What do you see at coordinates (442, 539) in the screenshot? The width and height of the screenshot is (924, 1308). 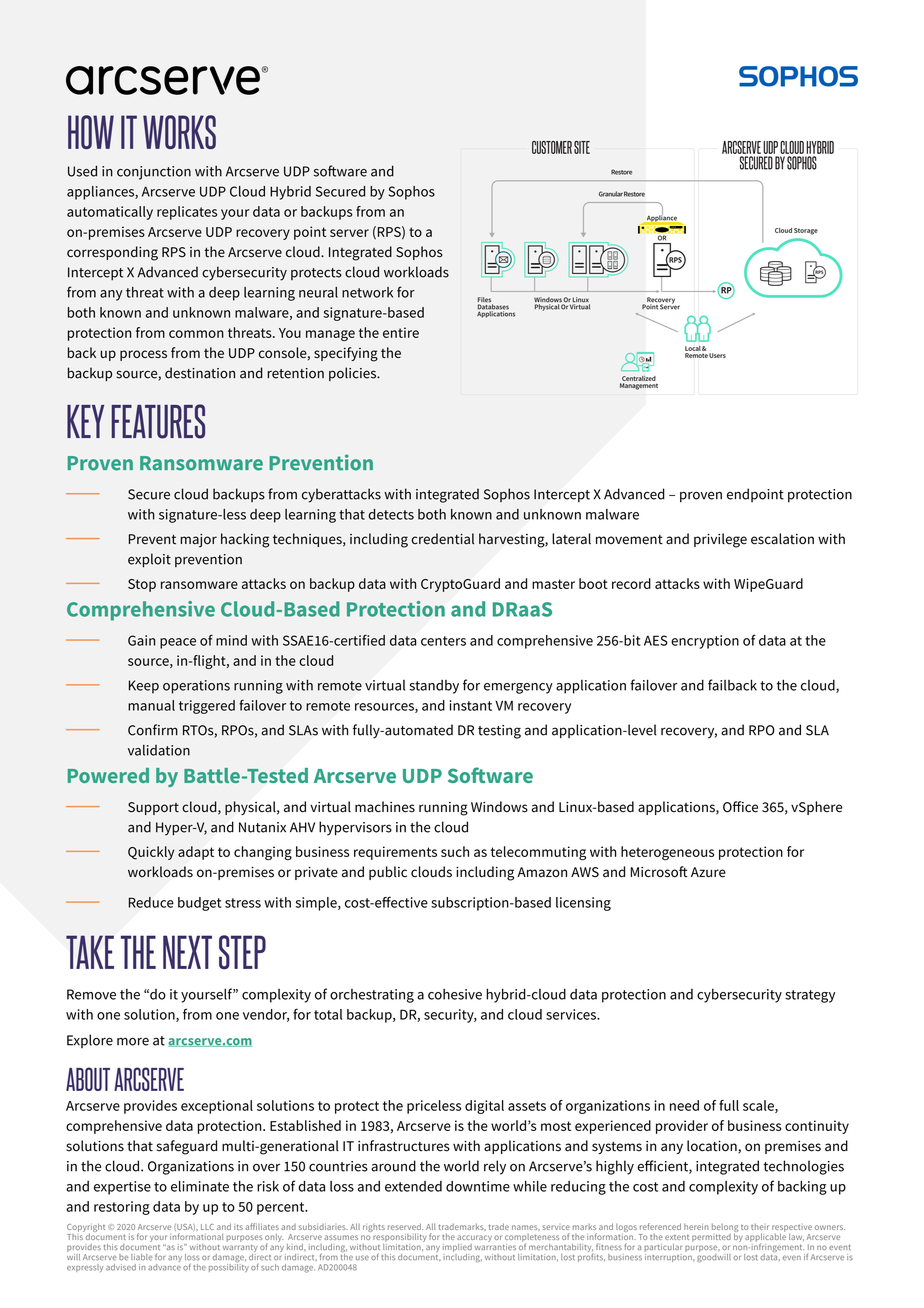 I see `credential` at bounding box center [442, 539].
